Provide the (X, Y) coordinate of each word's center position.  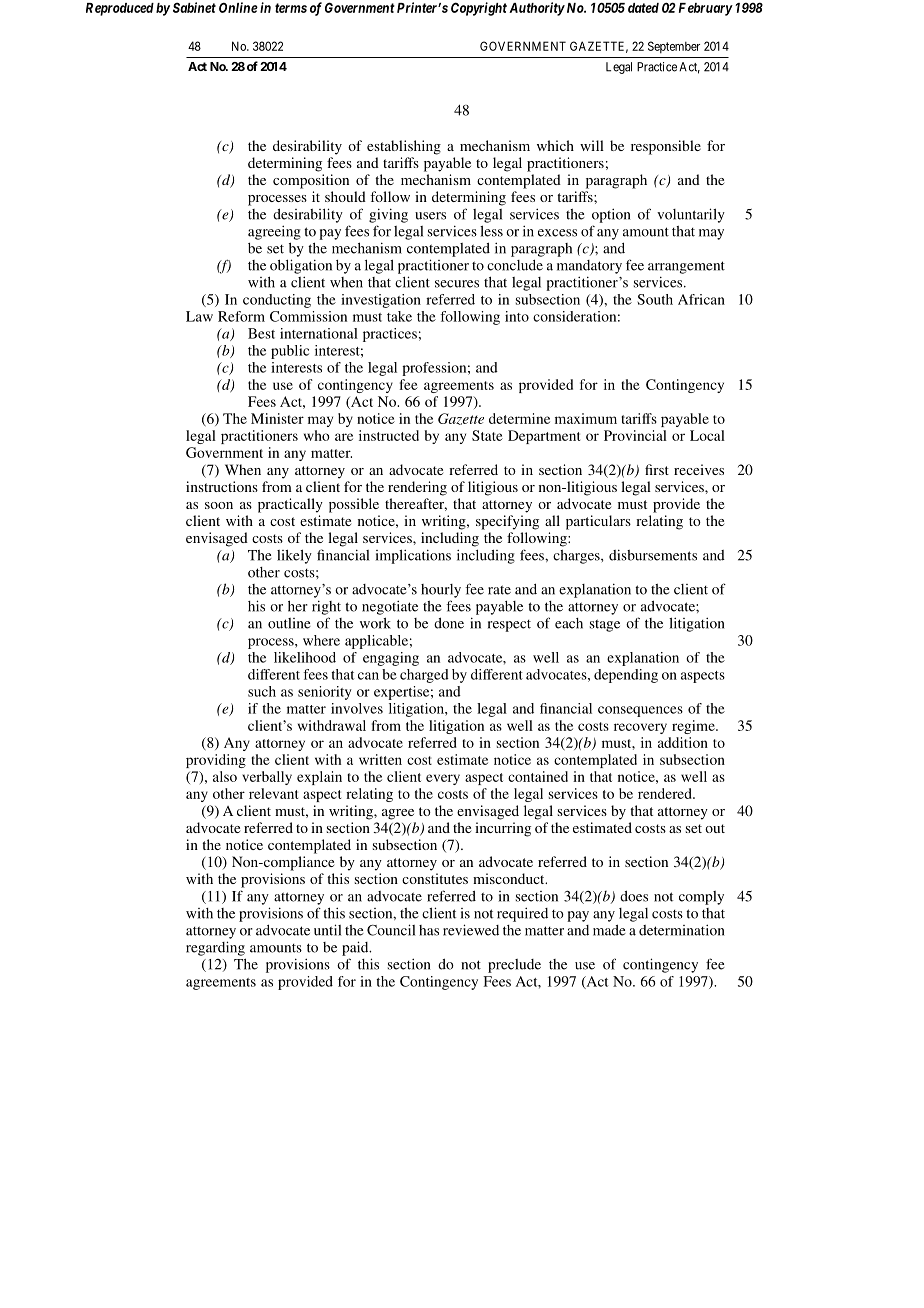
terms (291, 8)
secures (457, 284)
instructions (222, 486)
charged (424, 676)
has (429, 930)
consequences (640, 711)
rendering (417, 488)
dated (643, 8)
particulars (598, 522)
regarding (215, 948)
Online (238, 7)
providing (216, 761)
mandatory (589, 267)
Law (199, 316)
